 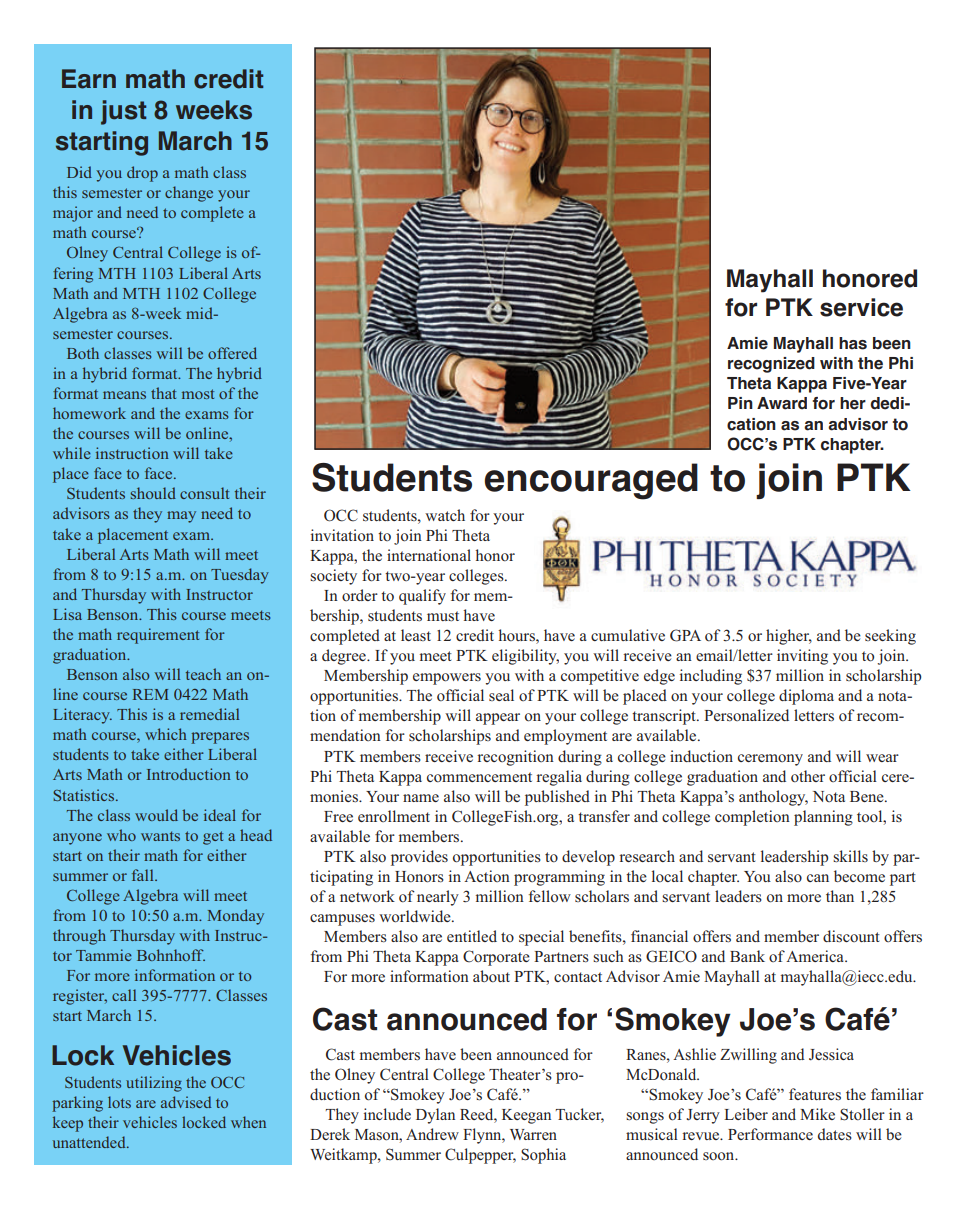 What do you see at coordinates (443, 616) in the page?
I see `must` at bounding box center [443, 616].
